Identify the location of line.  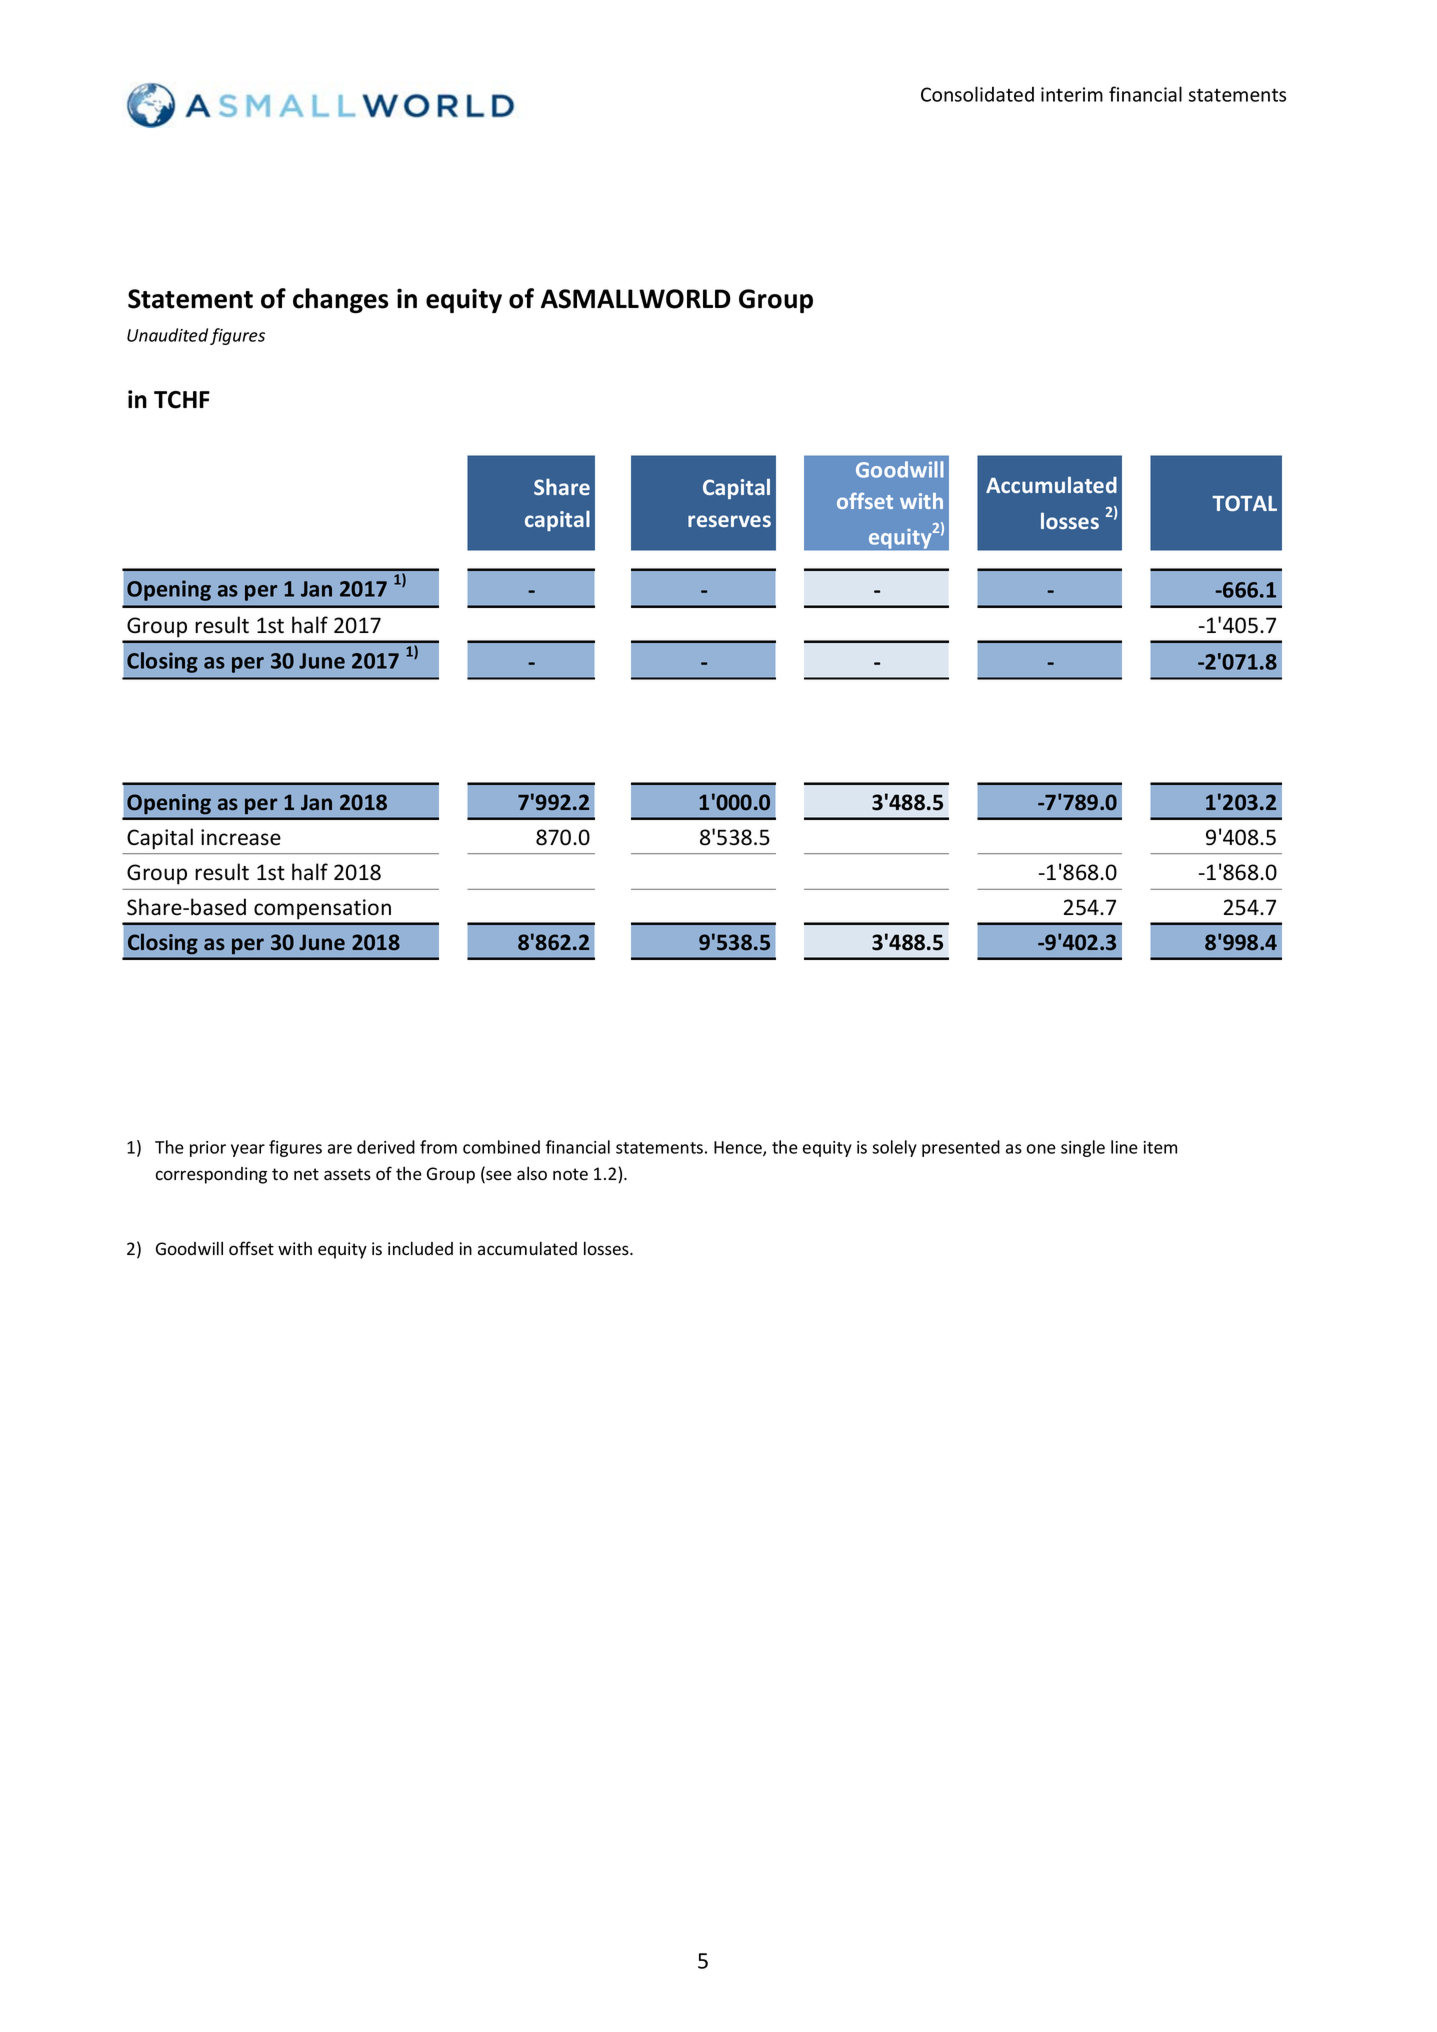
(1124, 1147).
